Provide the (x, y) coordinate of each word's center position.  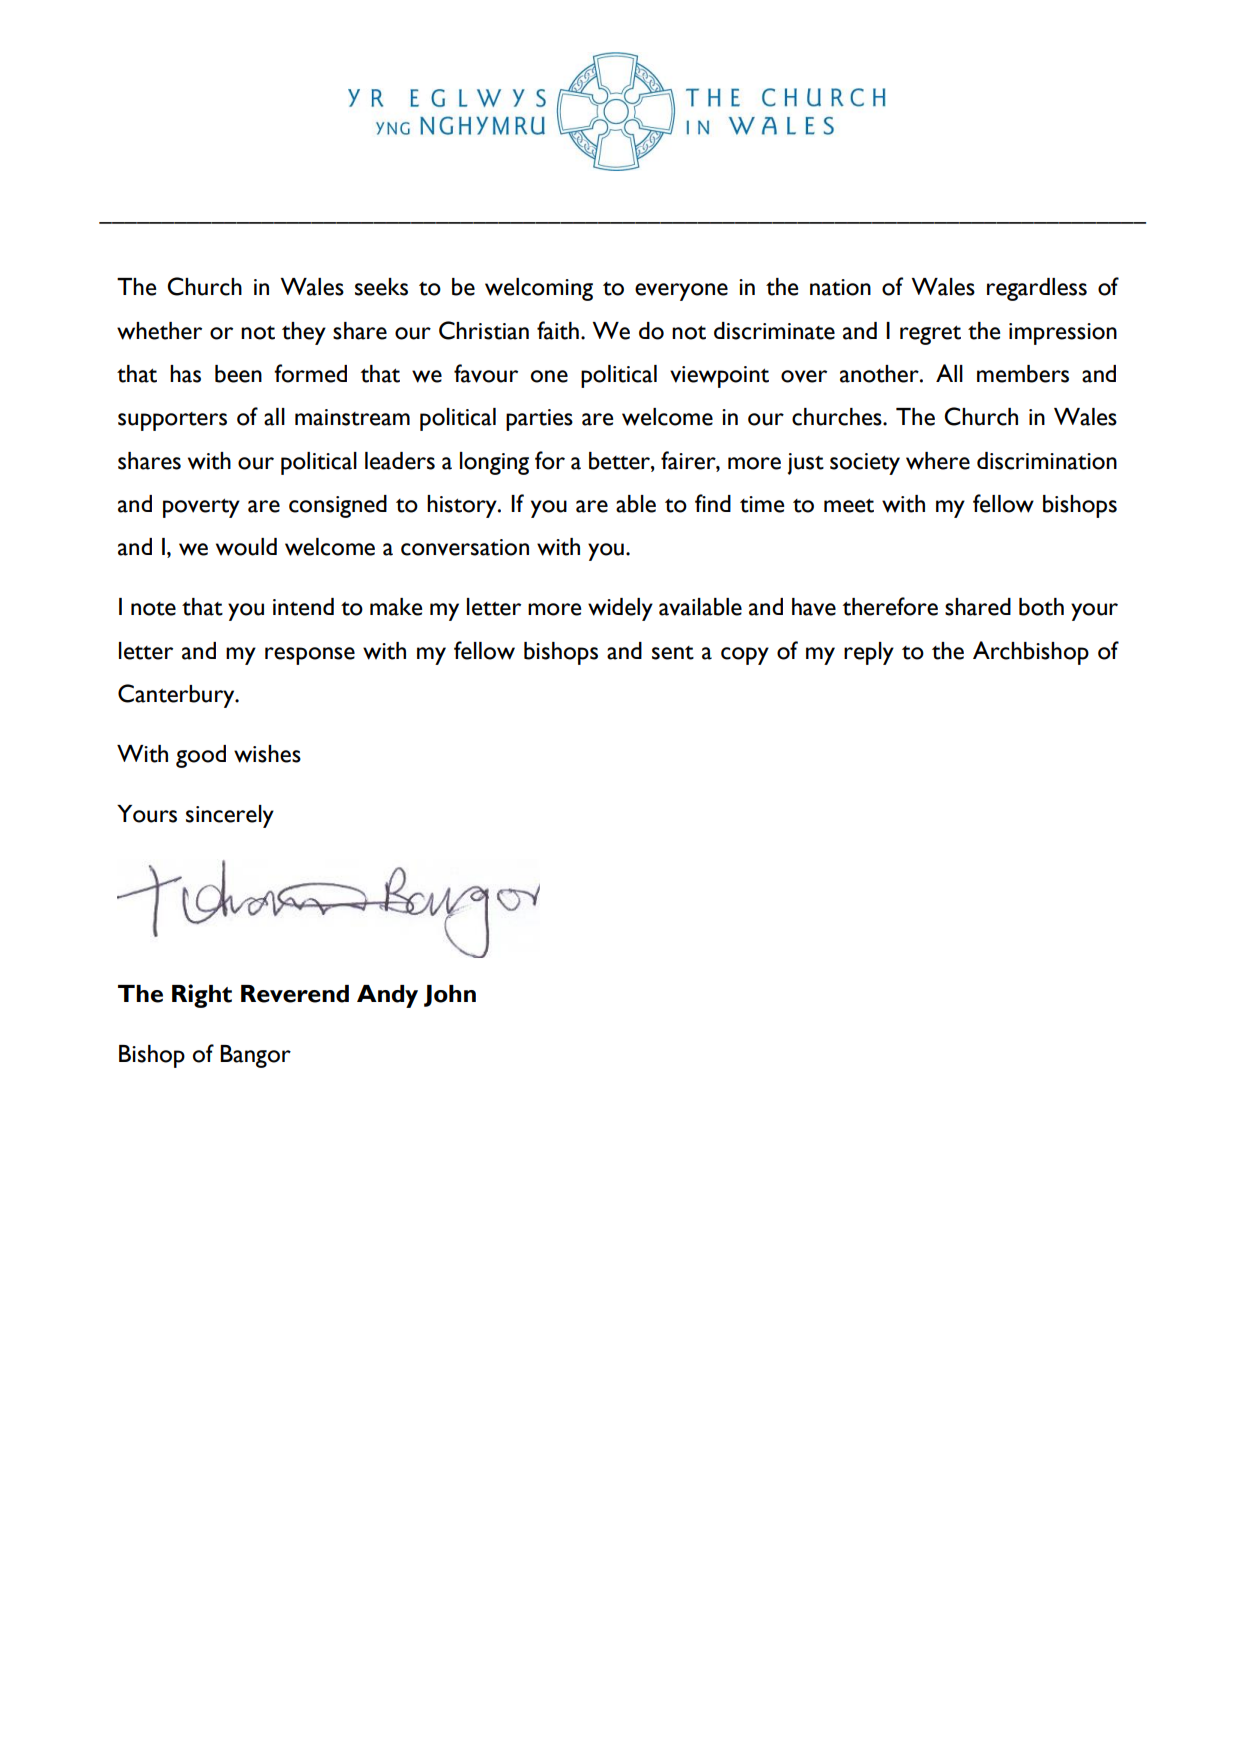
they (304, 333)
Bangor (255, 1056)
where (938, 461)
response (310, 656)
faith (558, 330)
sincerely (230, 816)
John (450, 996)
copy (745, 656)
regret (930, 335)
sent (673, 653)
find (713, 503)
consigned (338, 506)
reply (869, 653)
